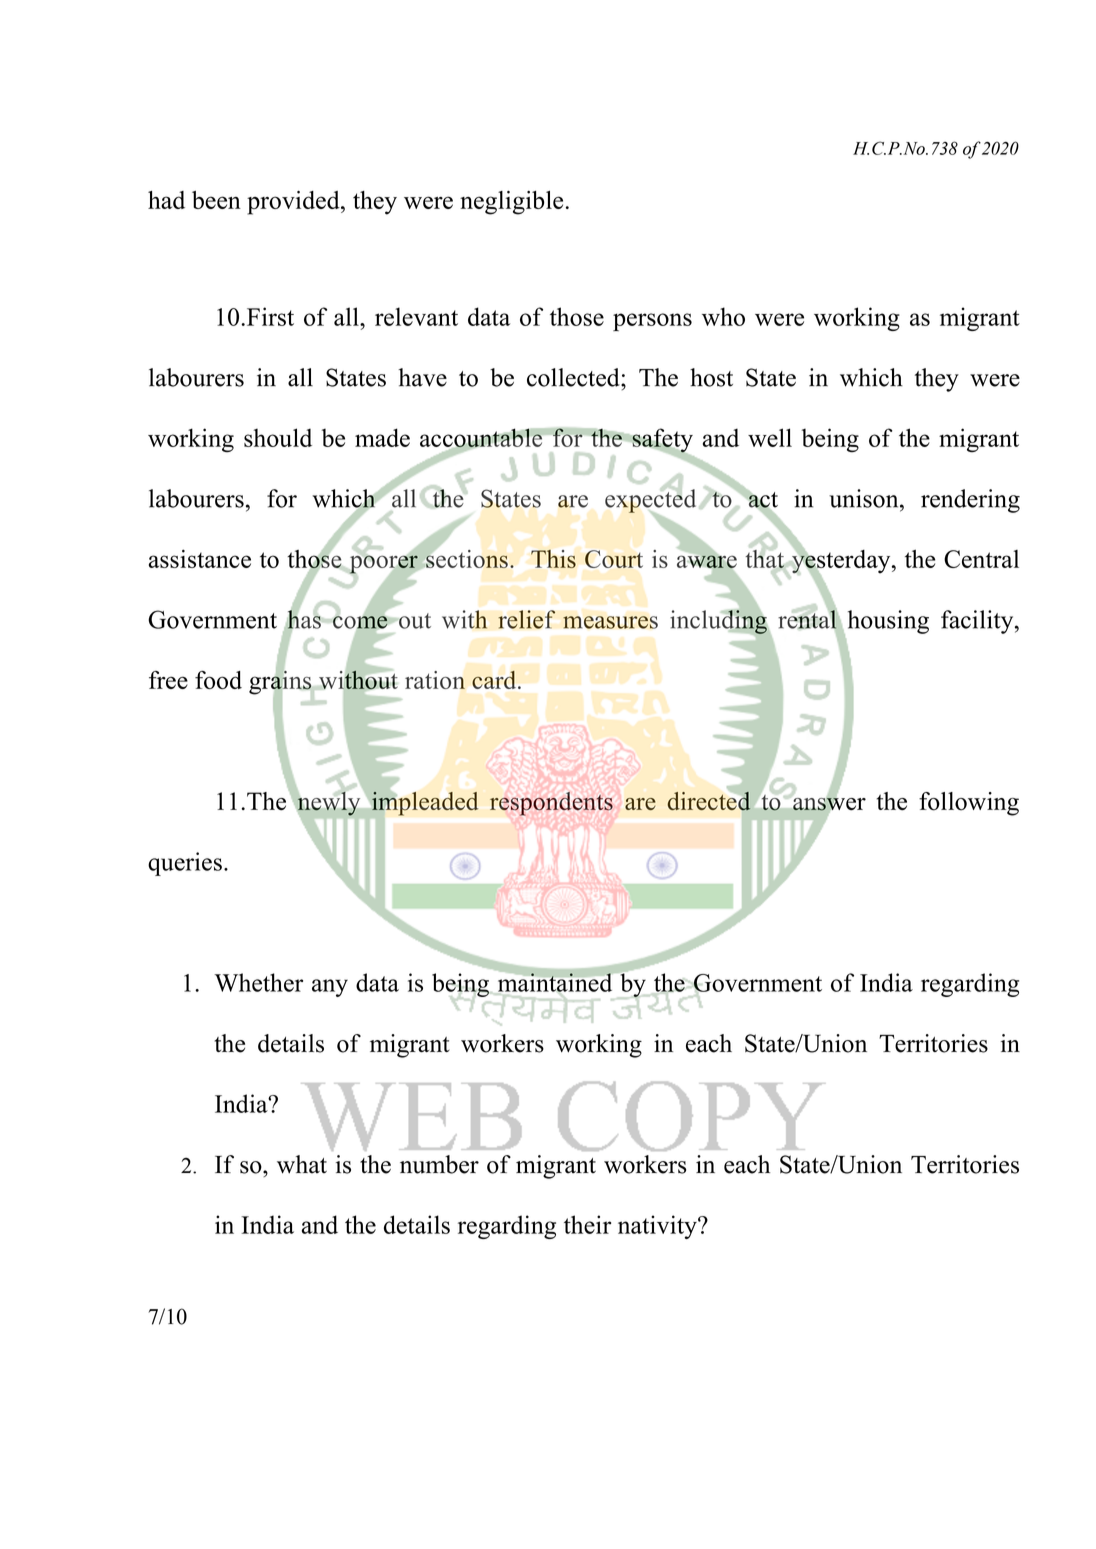 The image size is (1096, 1549). What do you see at coordinates (511, 203) in the screenshot?
I see `negligible` at bounding box center [511, 203].
